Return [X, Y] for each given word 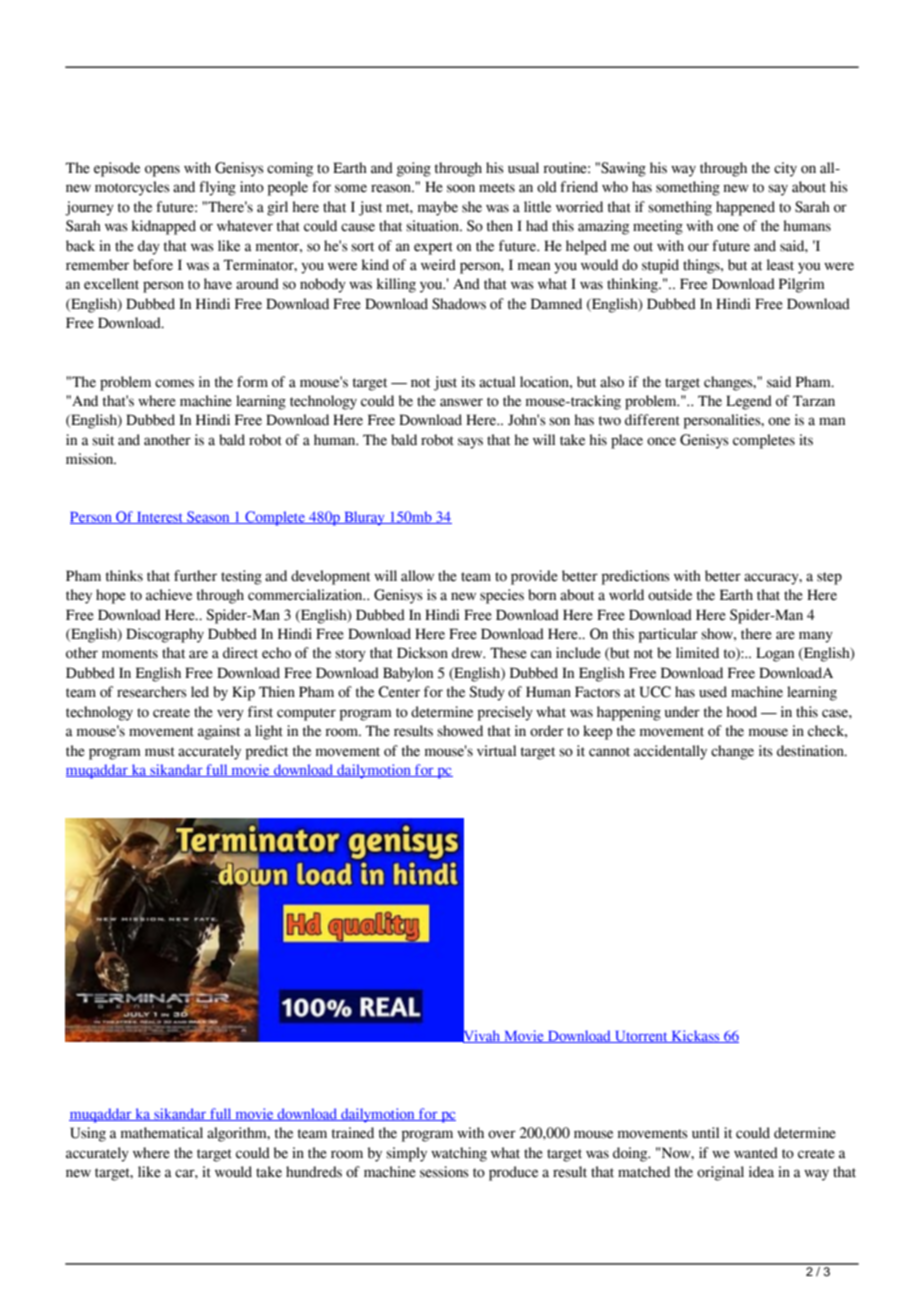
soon [461, 188]
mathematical [162, 1133]
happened [745, 208]
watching [459, 1154]
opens [162, 171]
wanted [756, 1153]
